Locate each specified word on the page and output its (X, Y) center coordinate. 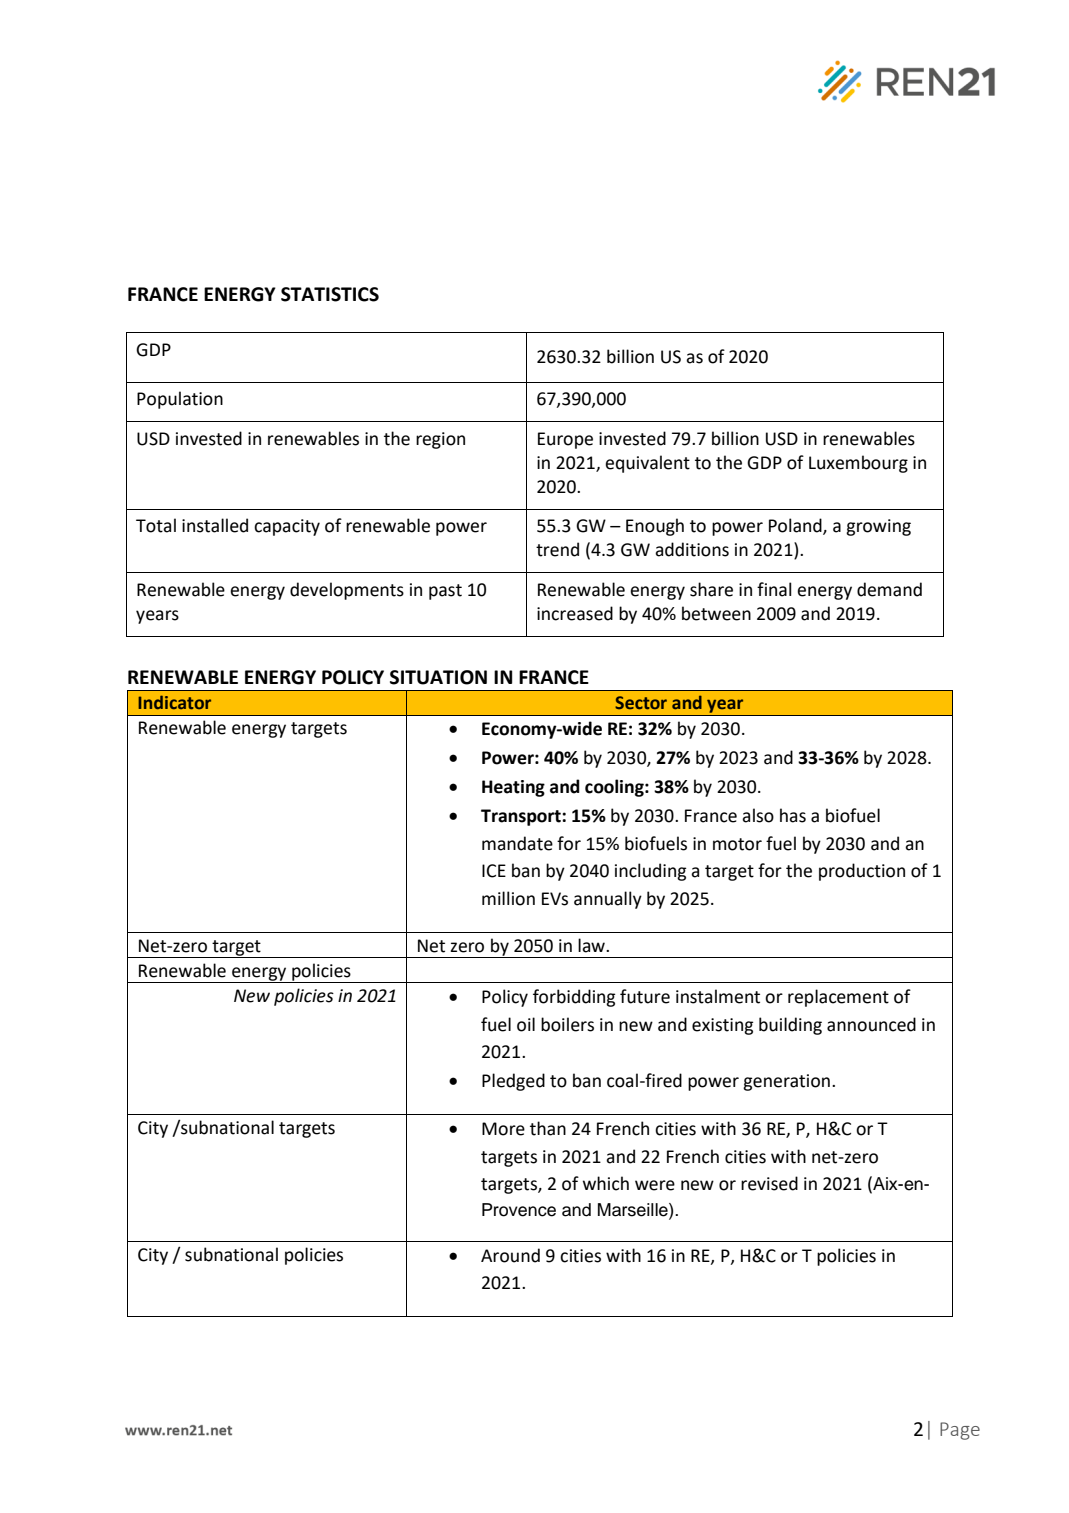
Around (510, 1255)
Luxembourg (858, 464)
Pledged (513, 1082)
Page (960, 1431)
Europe (565, 440)
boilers (567, 1024)
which (606, 1183)
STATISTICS (330, 294)
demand (889, 589)
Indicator (174, 702)
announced (871, 1024)
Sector (641, 702)
